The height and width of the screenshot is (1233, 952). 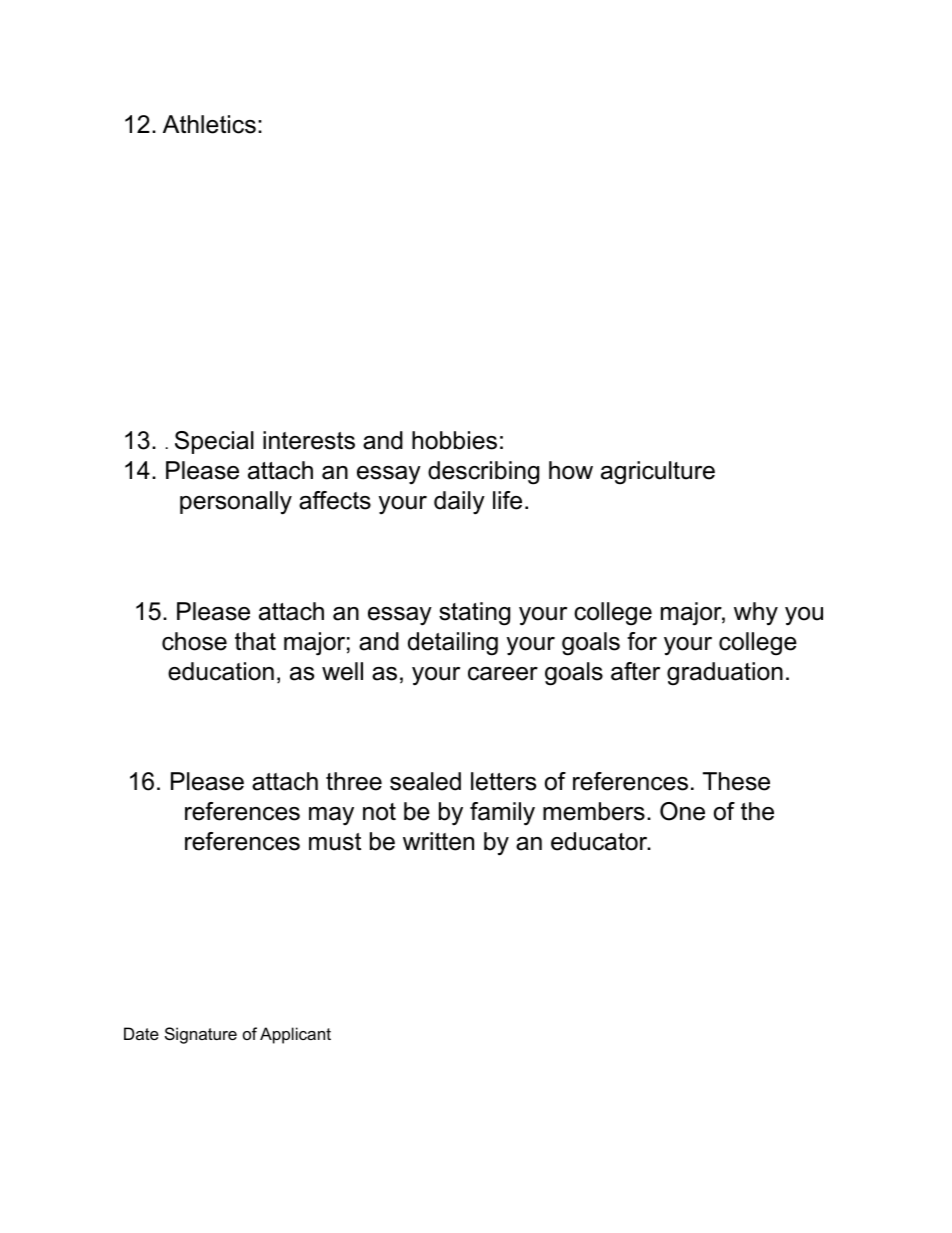 I want to click on agriculture, so click(x=658, y=473).
